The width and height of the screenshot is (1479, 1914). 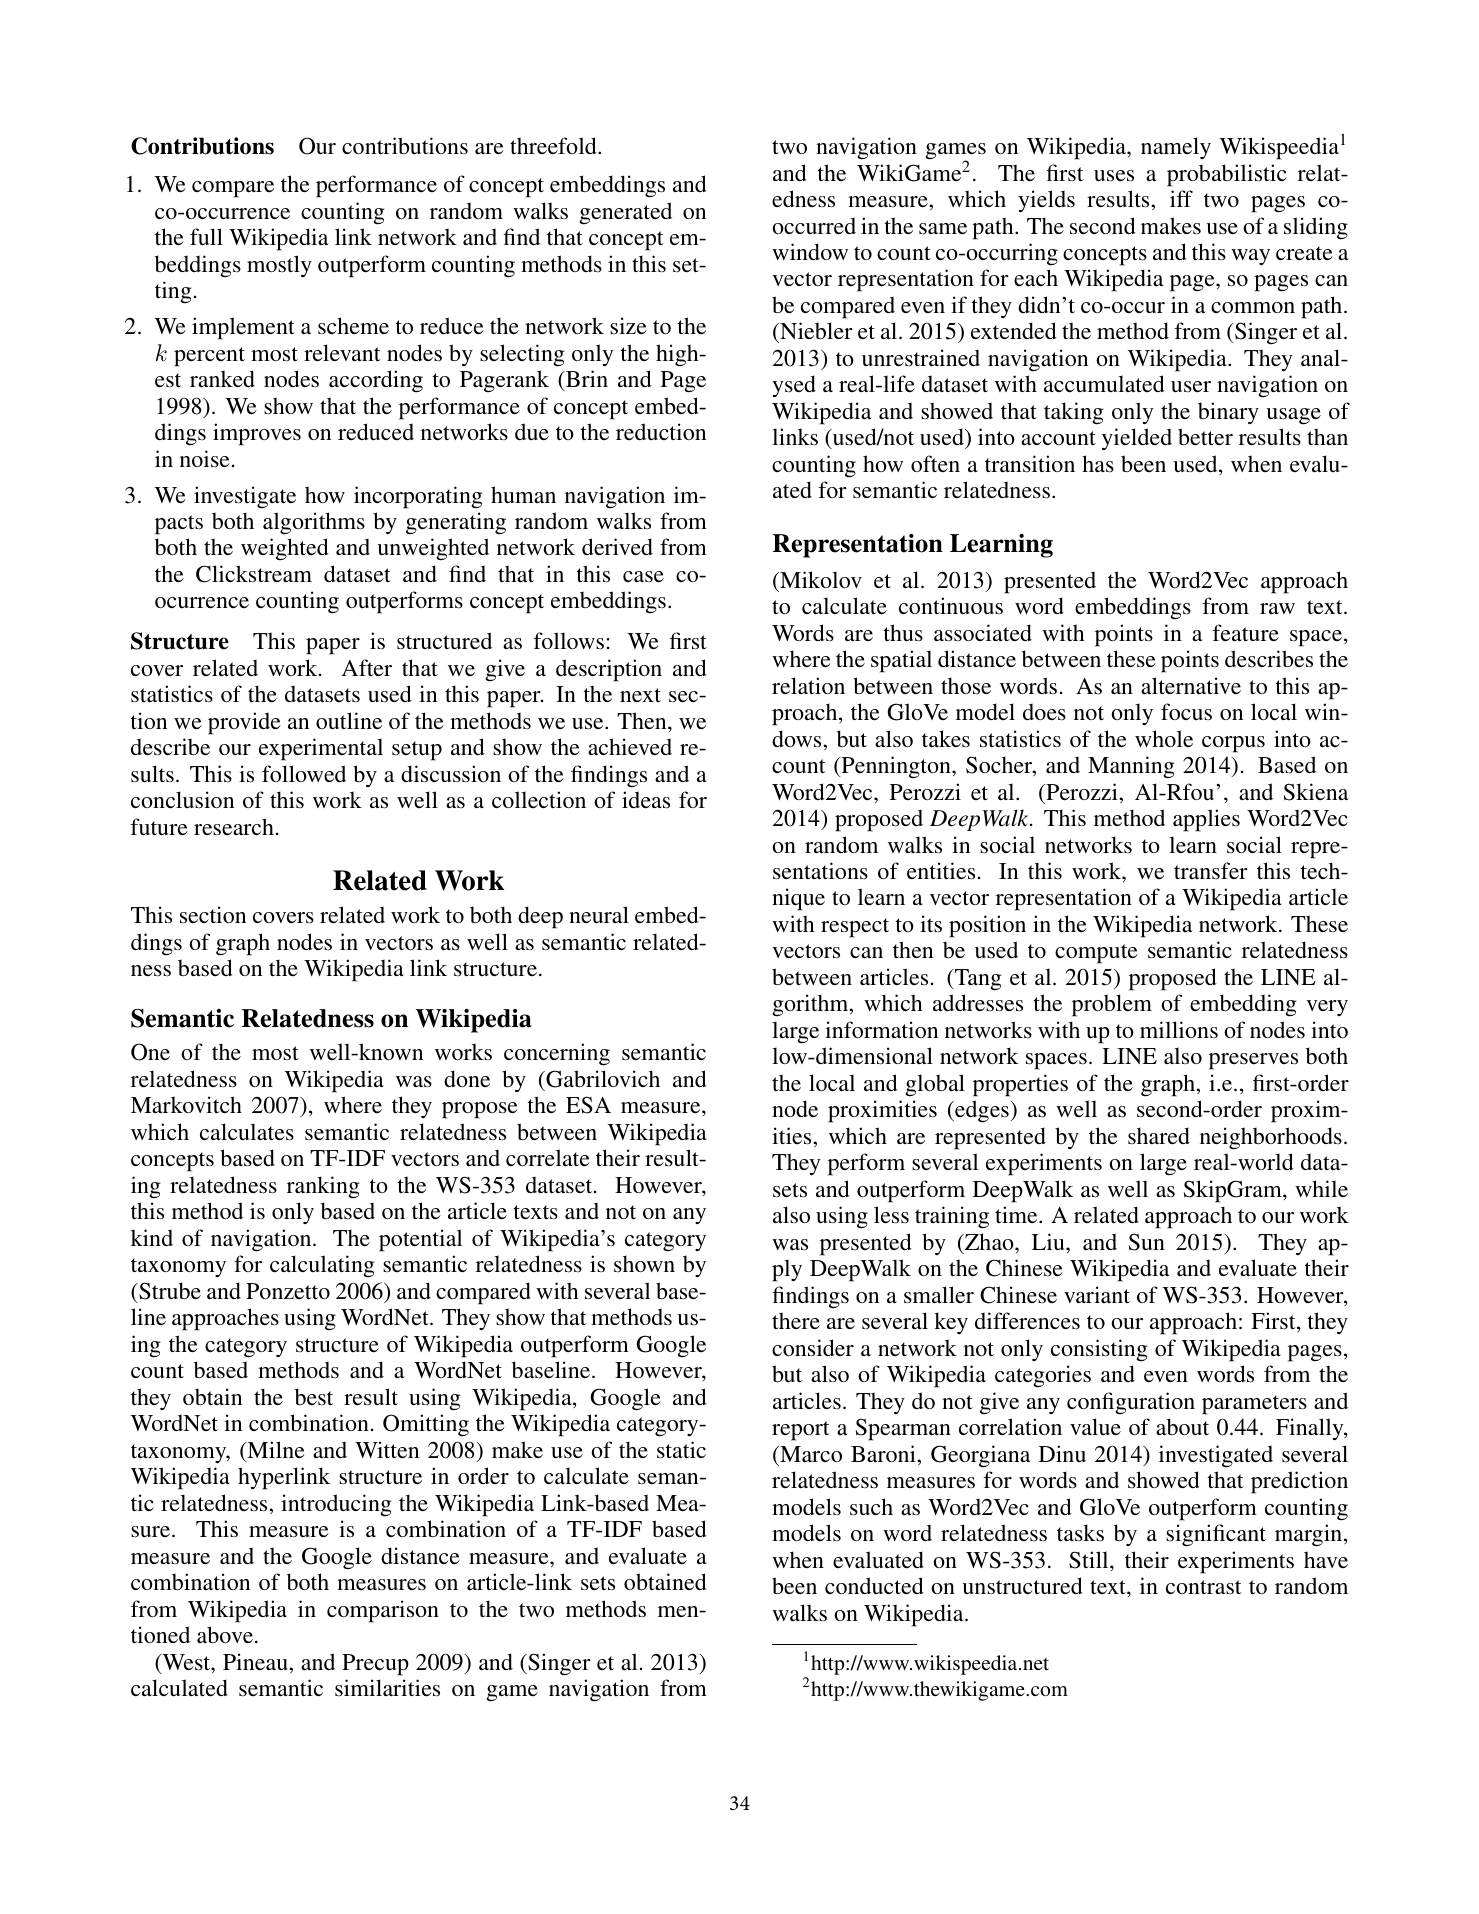 I want to click on probabilistic, so click(x=1227, y=175).
